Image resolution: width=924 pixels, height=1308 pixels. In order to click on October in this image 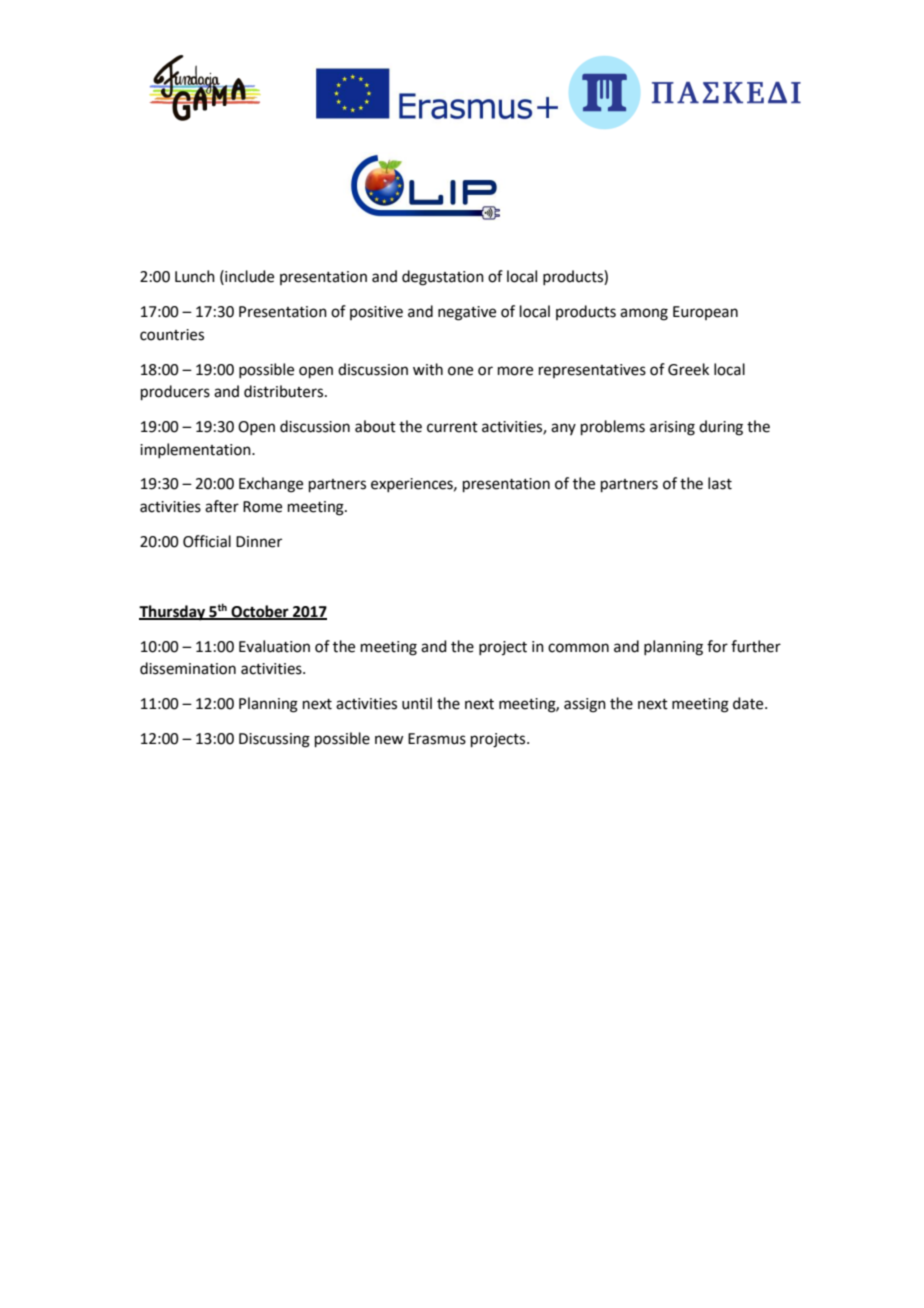, I will do `click(260, 612)`.
